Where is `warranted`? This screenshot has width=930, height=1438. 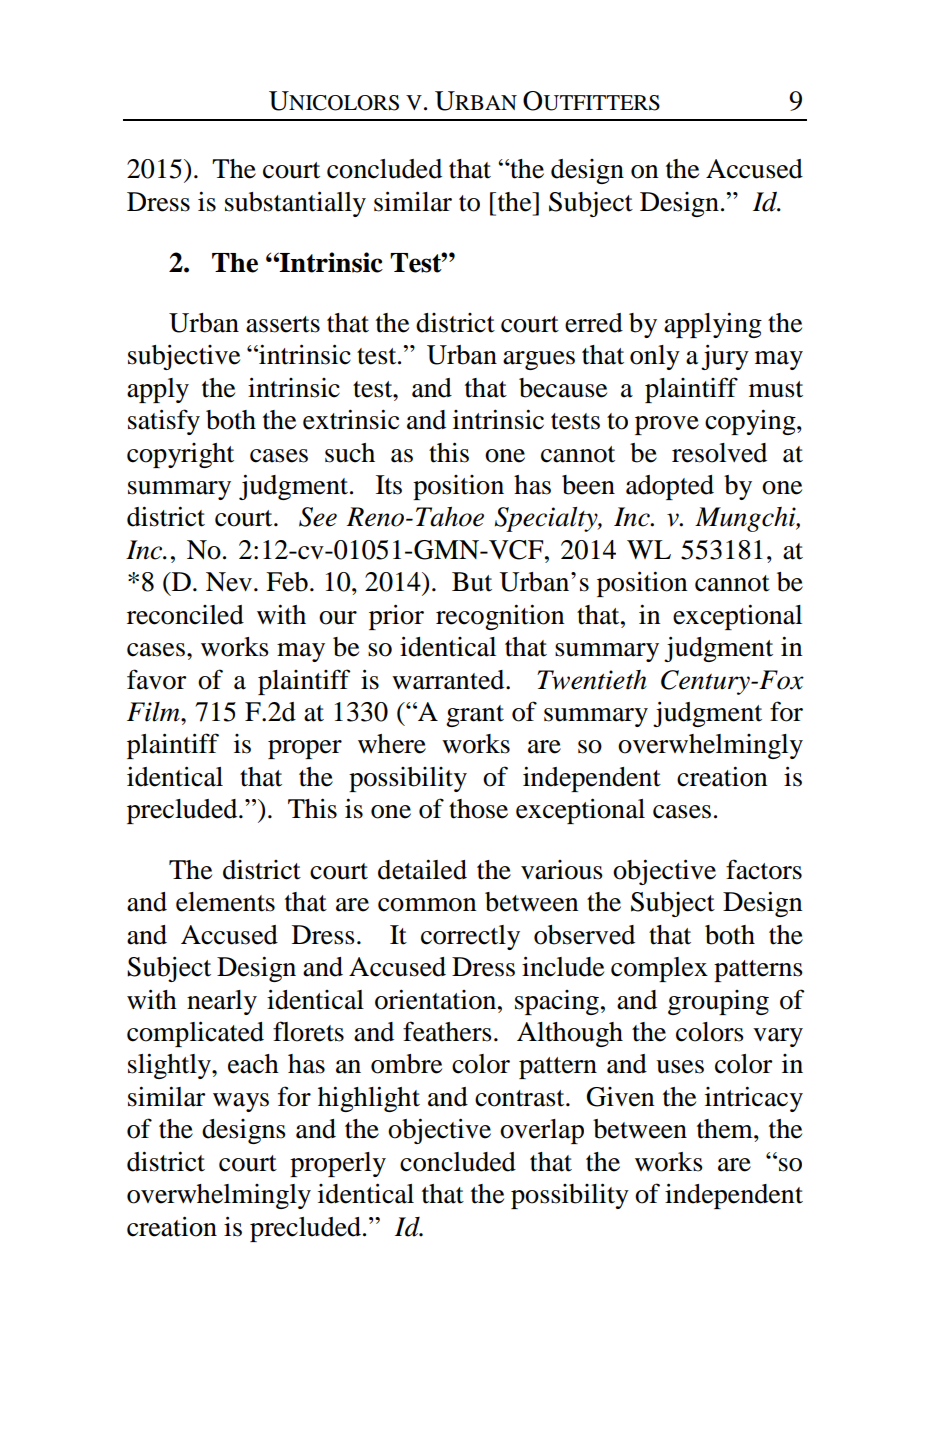 warranted is located at coordinates (449, 680).
